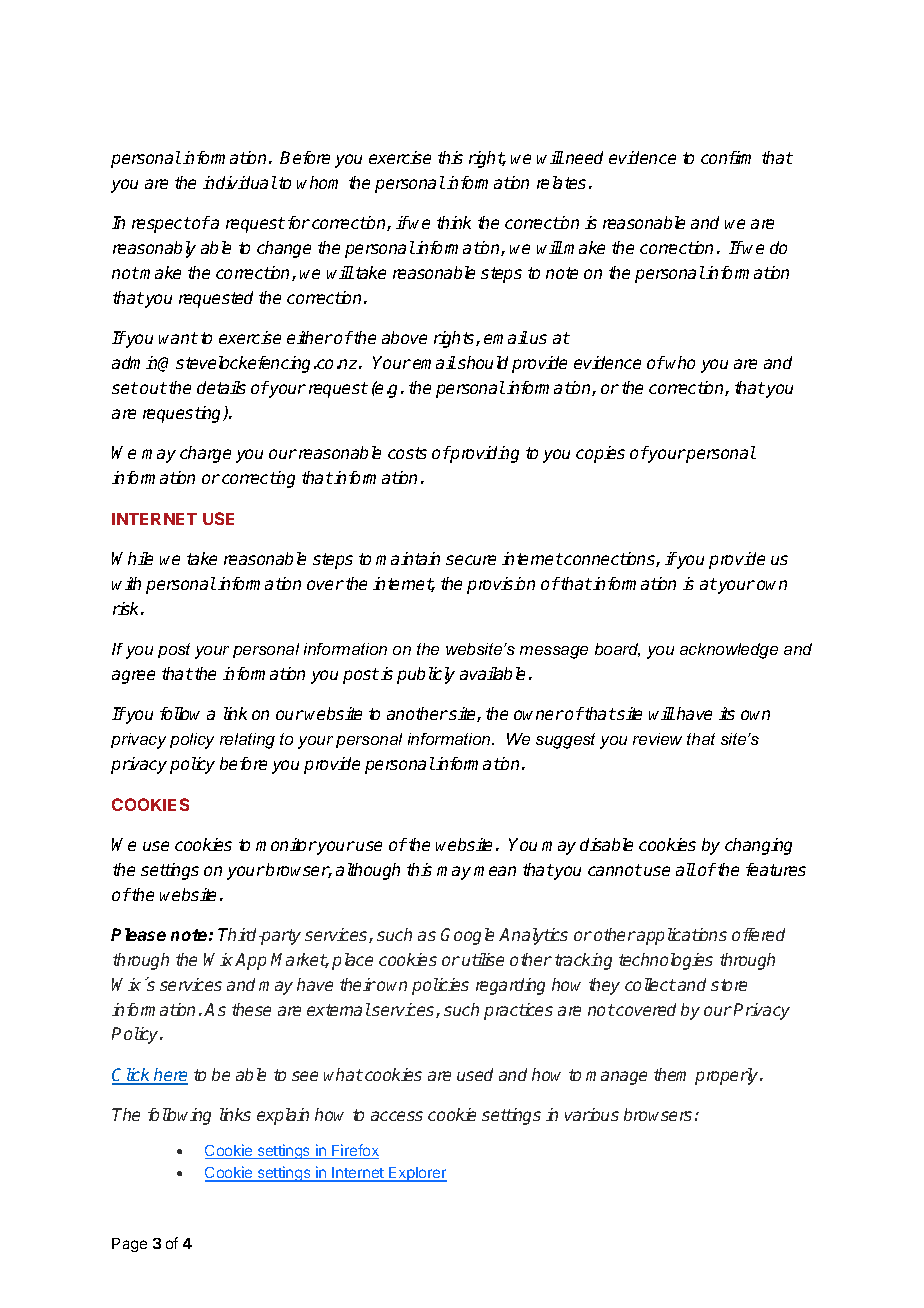  What do you see at coordinates (138, 934) in the screenshot?
I see `Please` at bounding box center [138, 934].
